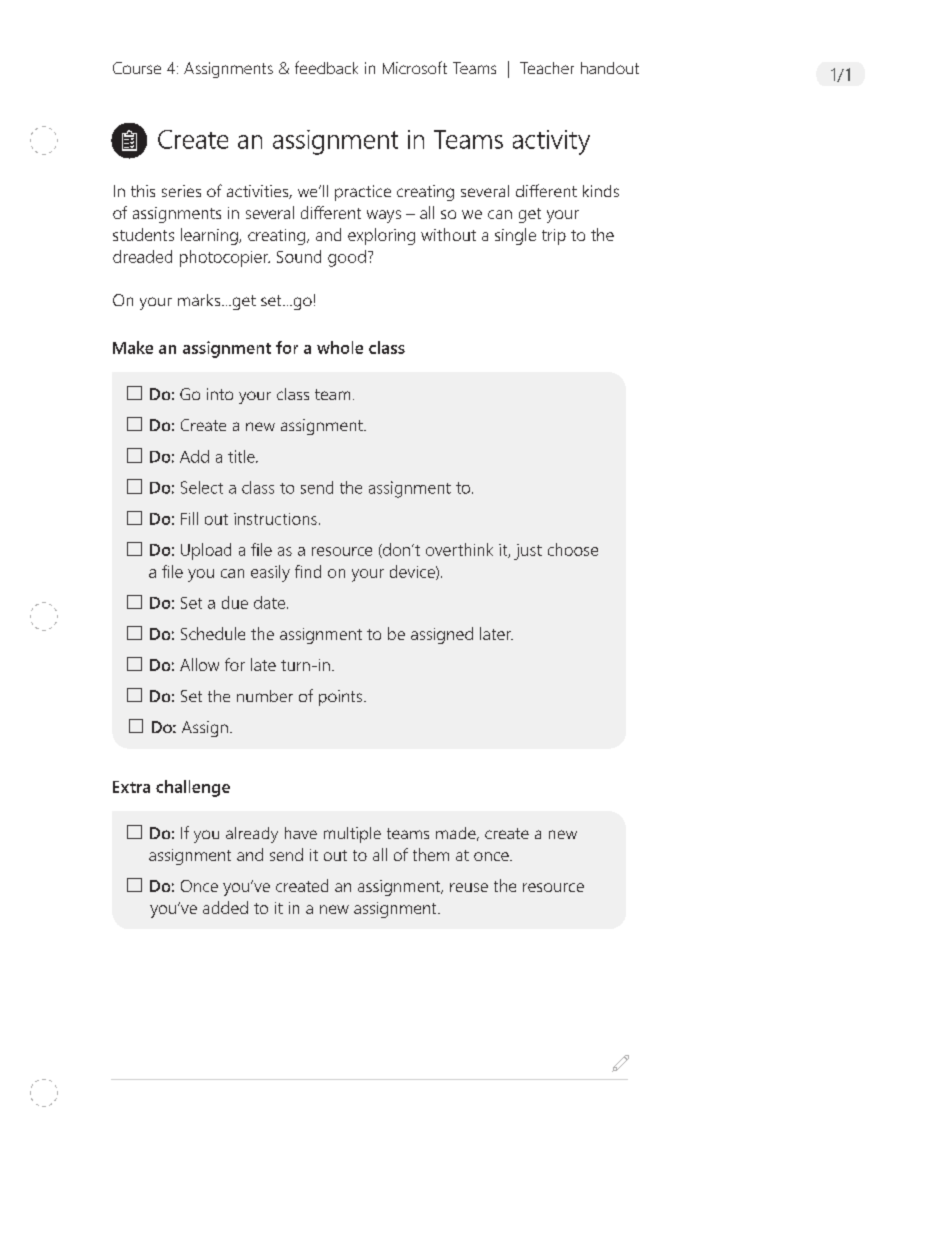 This screenshot has height=1233, width=952. Describe the element at coordinates (528, 552) in the screenshot. I see `just` at that location.
